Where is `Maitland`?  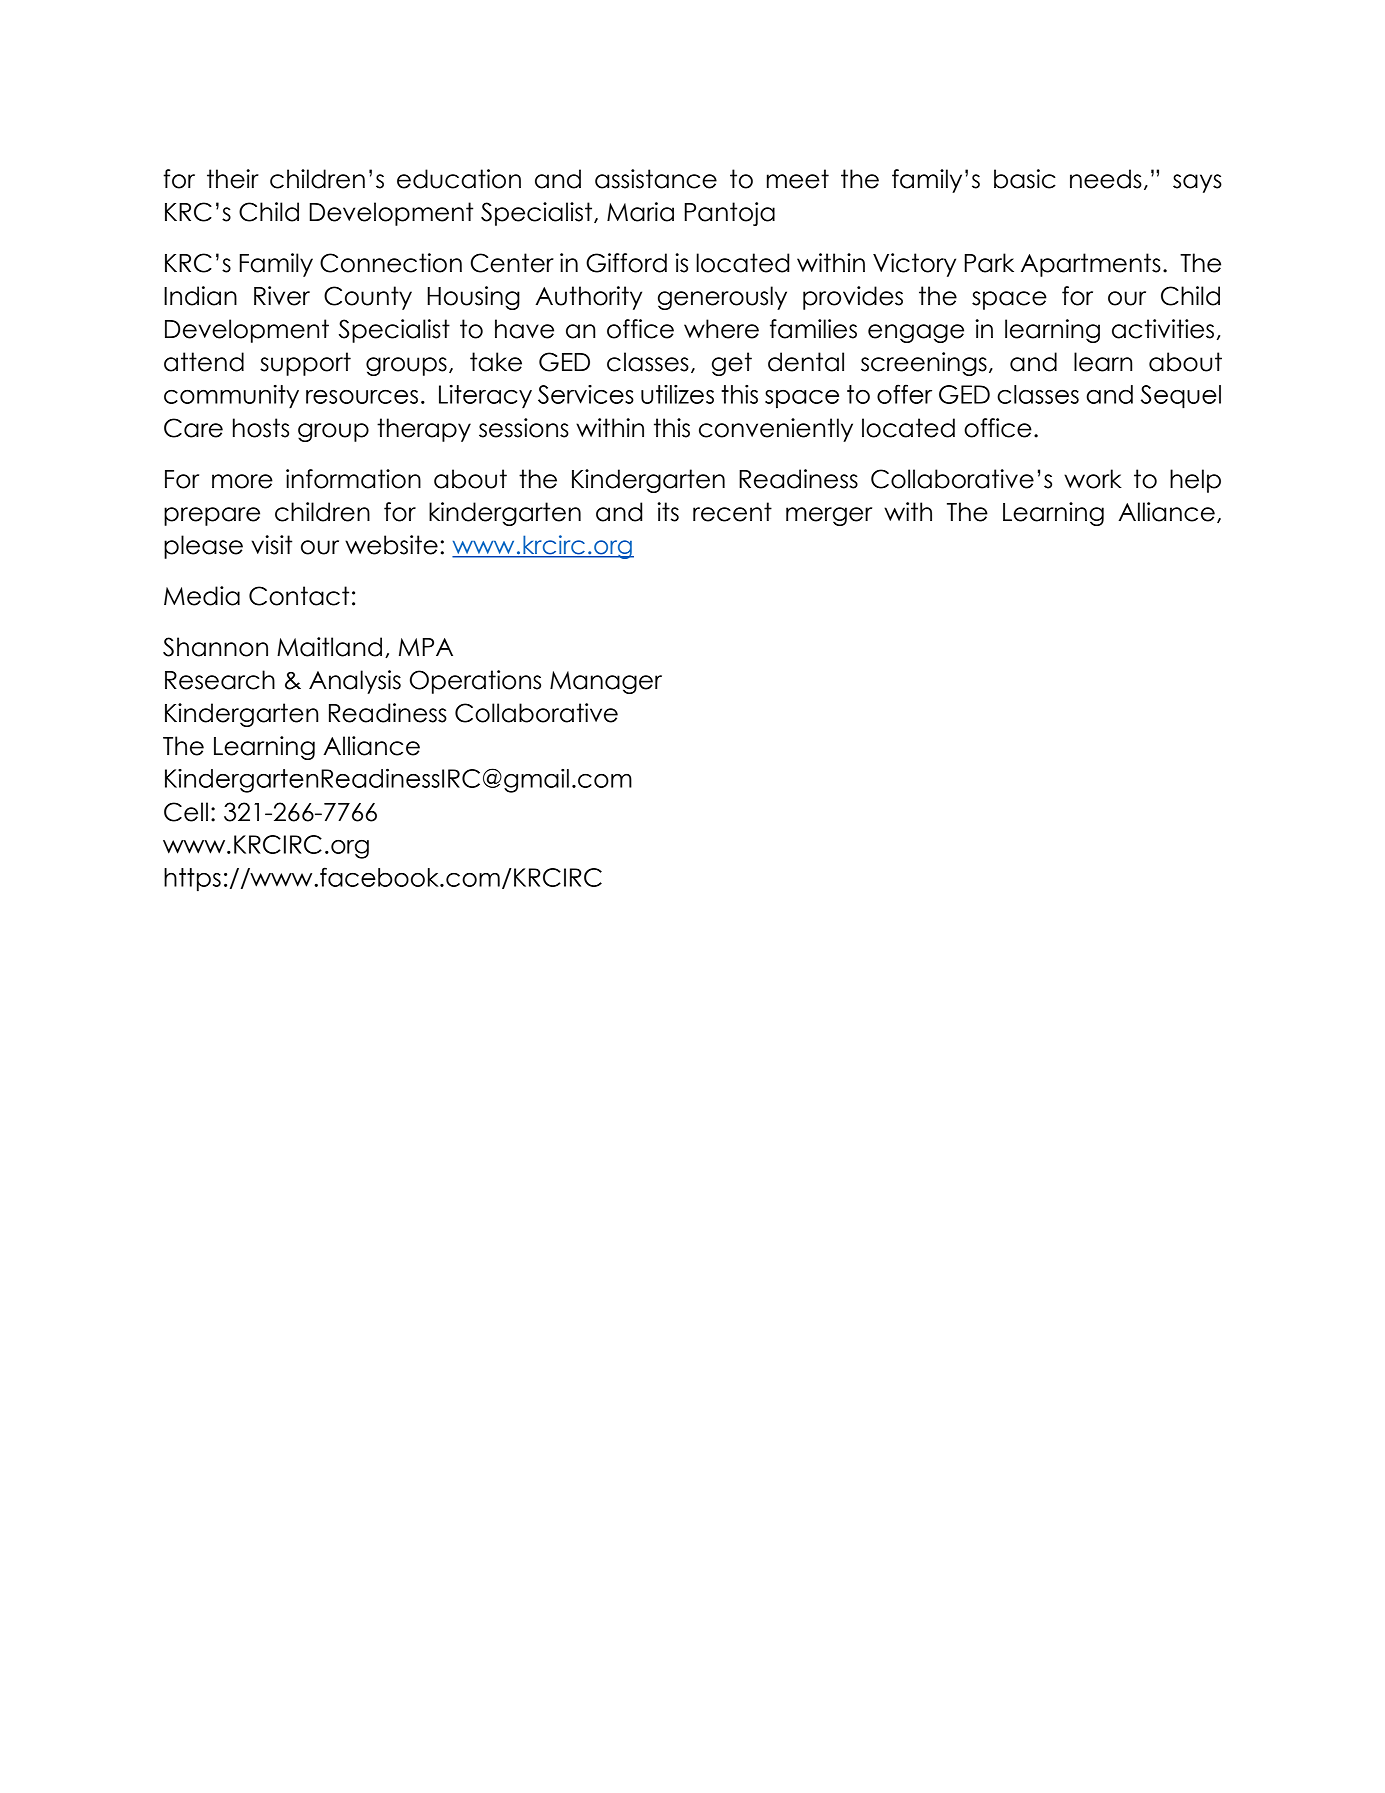 Maitland is located at coordinates (329, 647).
